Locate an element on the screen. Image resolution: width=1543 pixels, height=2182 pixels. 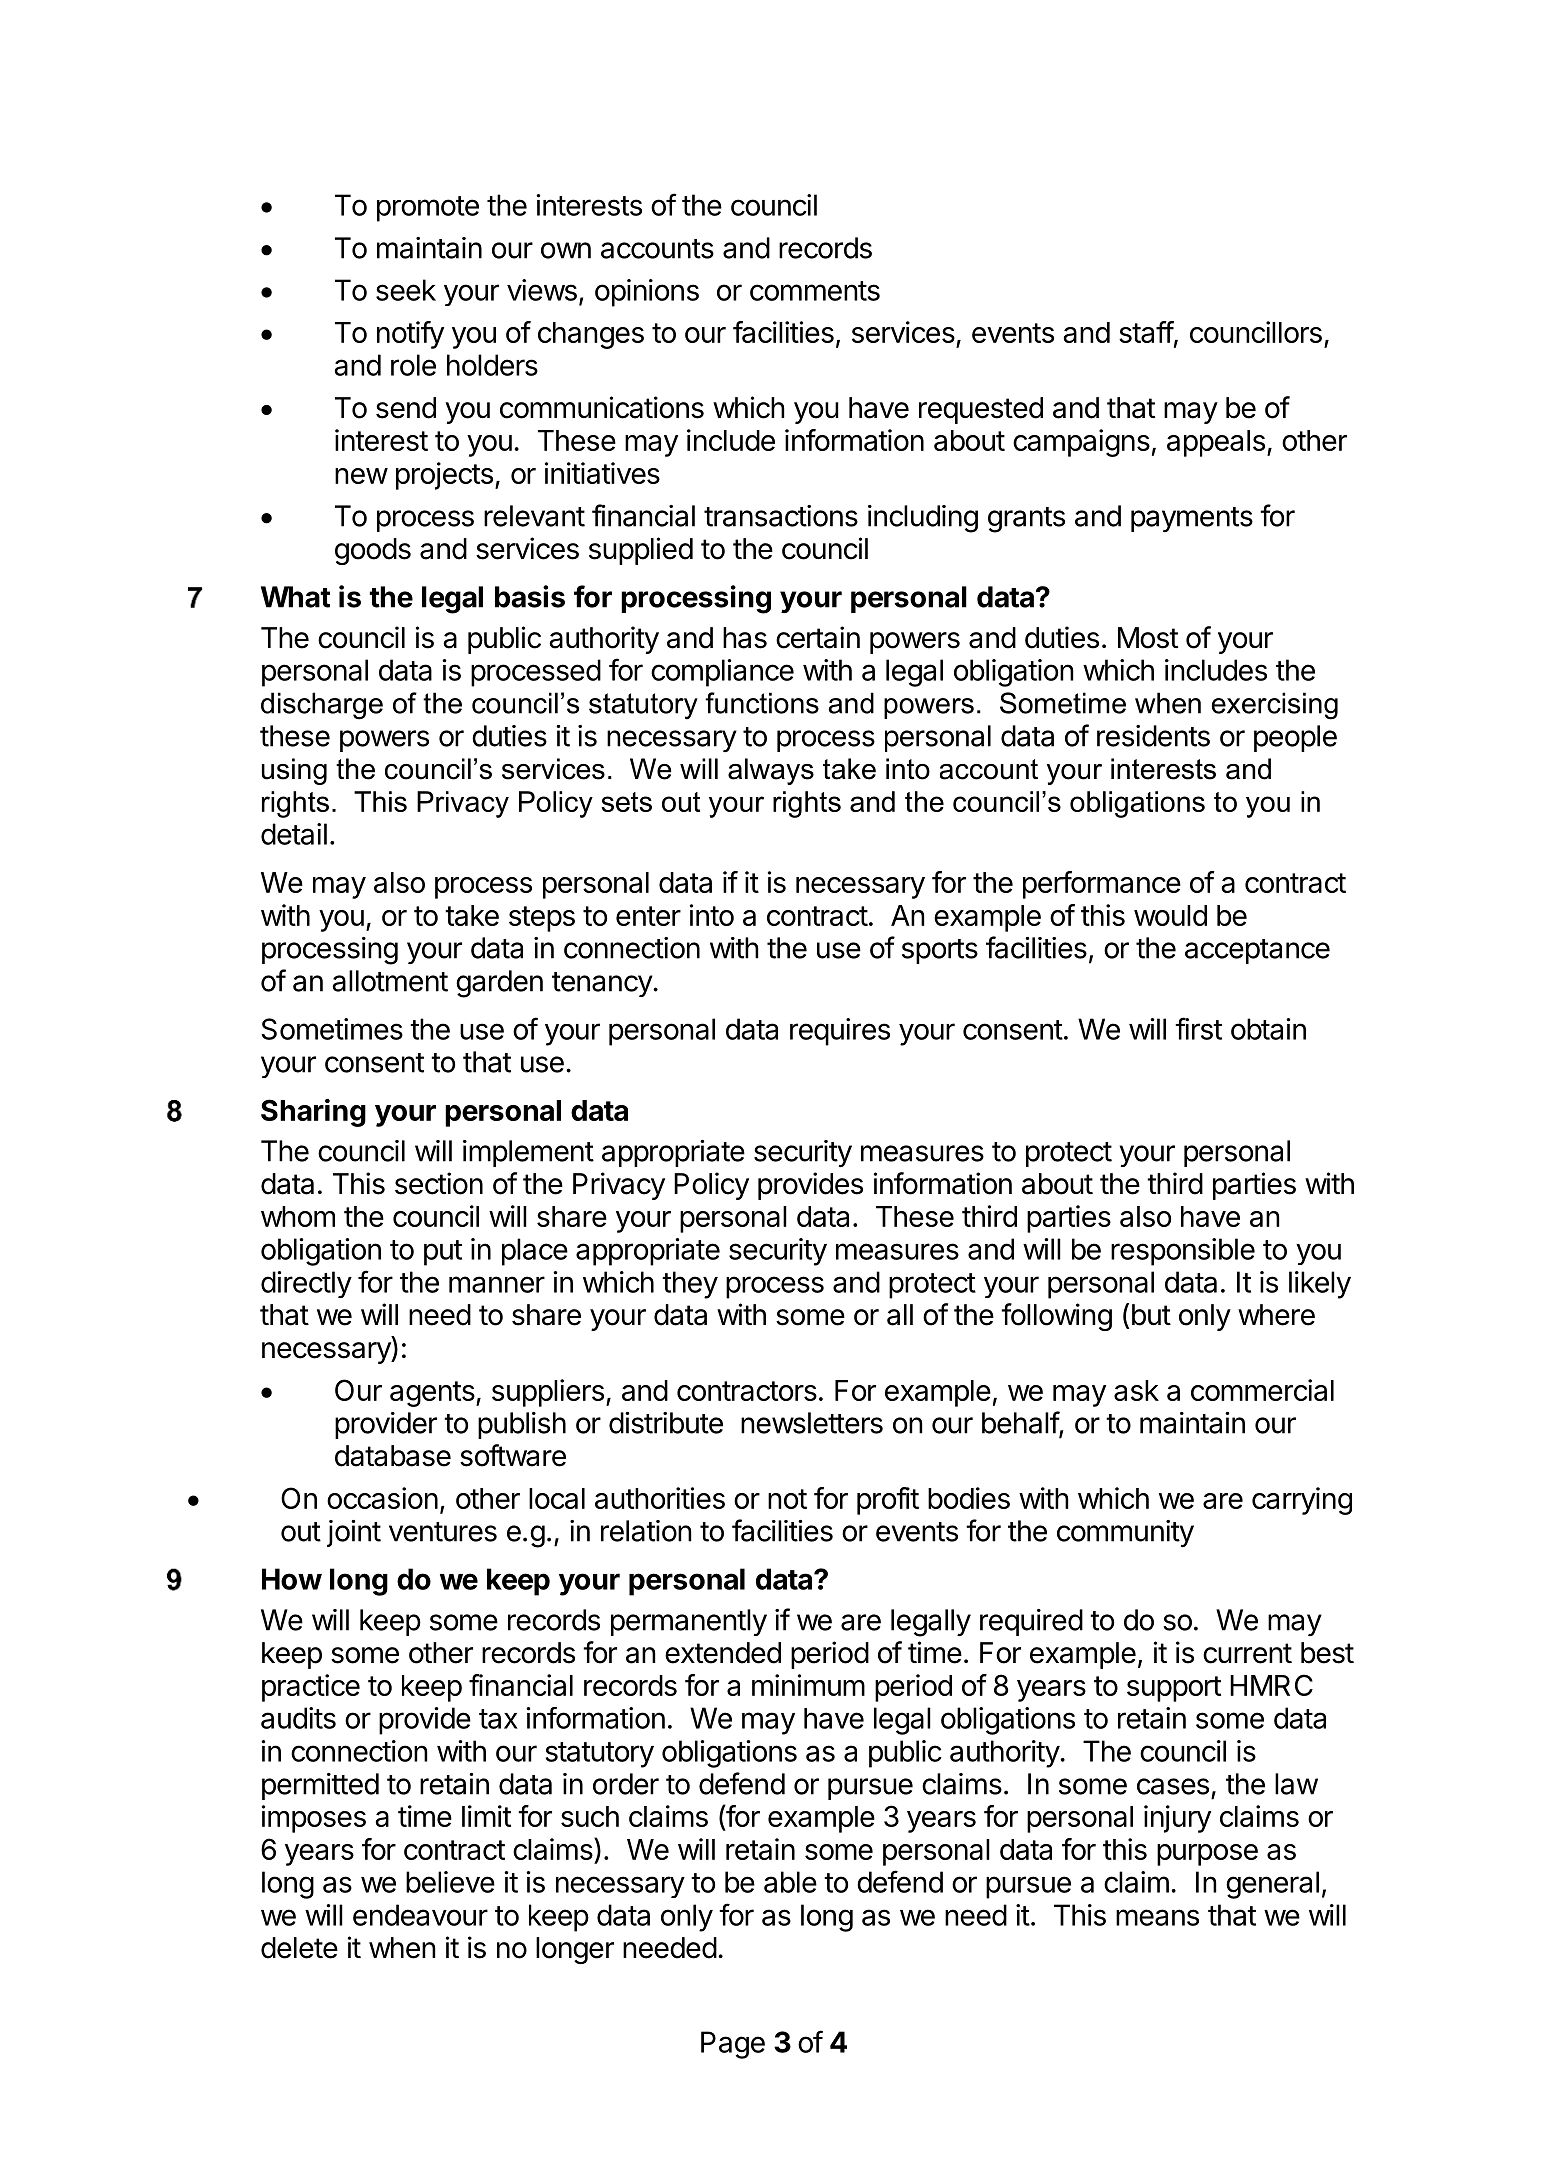
appeals is located at coordinates (1216, 443).
